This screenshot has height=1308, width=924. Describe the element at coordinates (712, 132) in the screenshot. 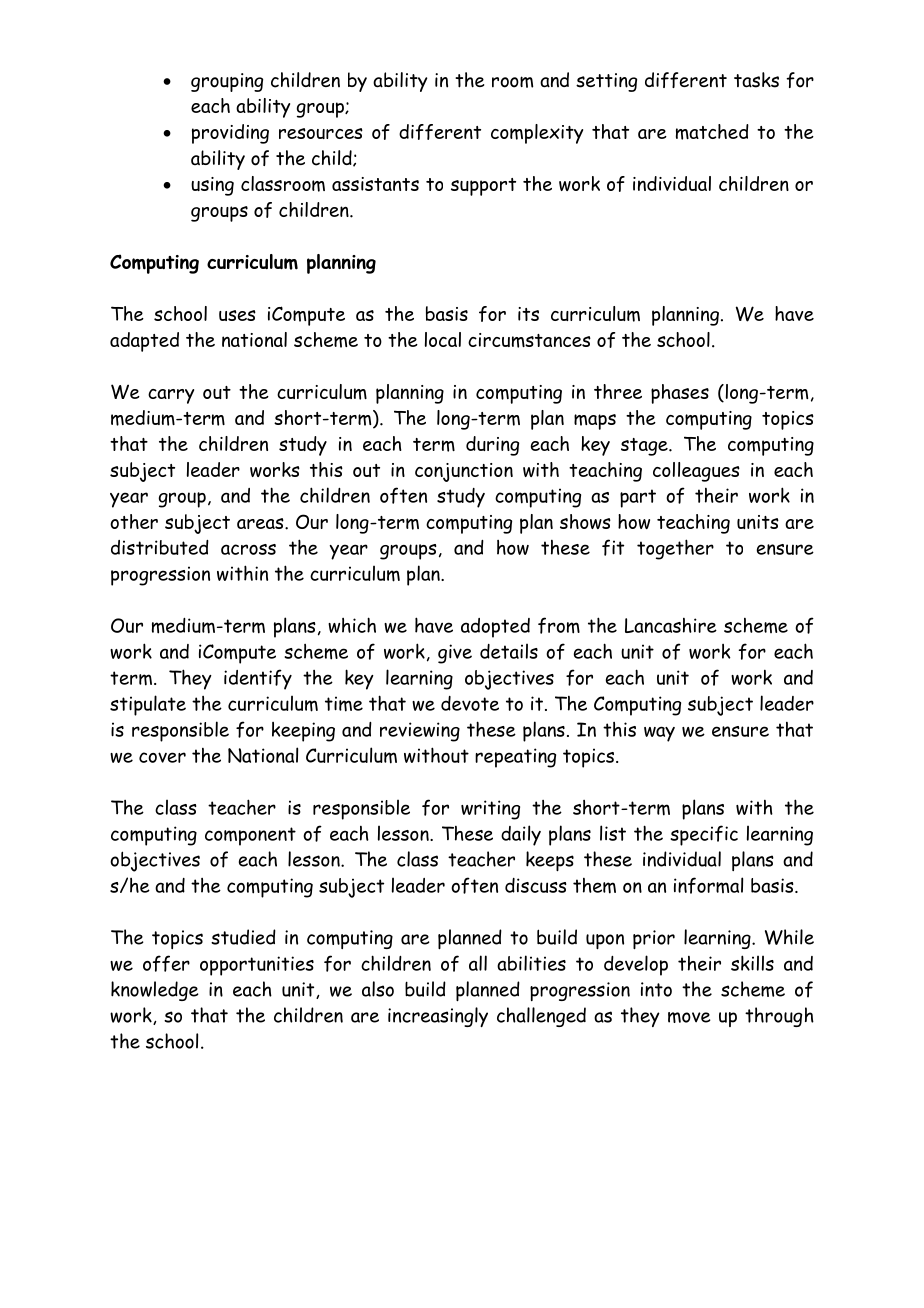

I see `matched` at that location.
